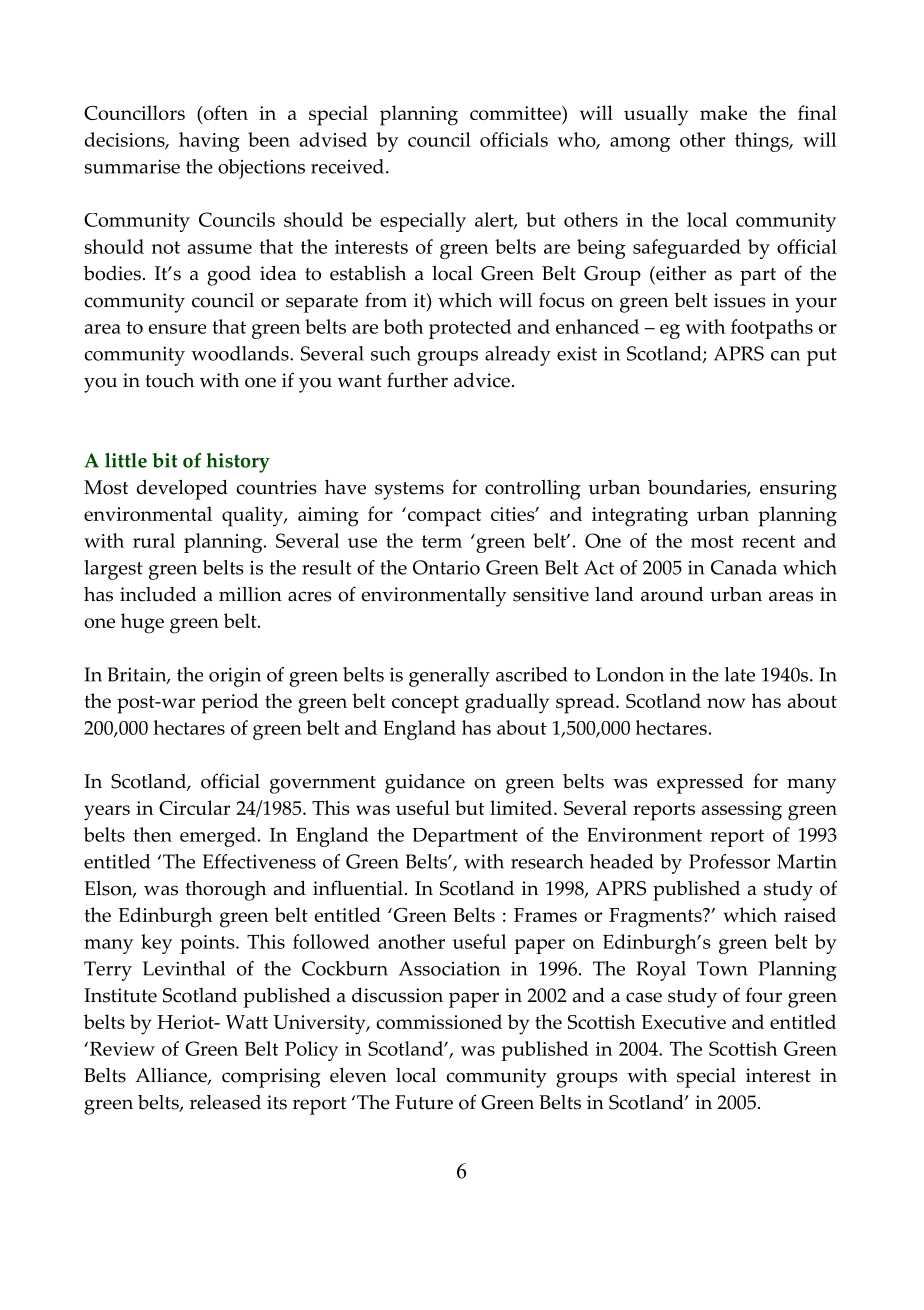 The width and height of the page is (924, 1310). What do you see at coordinates (194, 807) in the page?
I see `Circular` at bounding box center [194, 807].
